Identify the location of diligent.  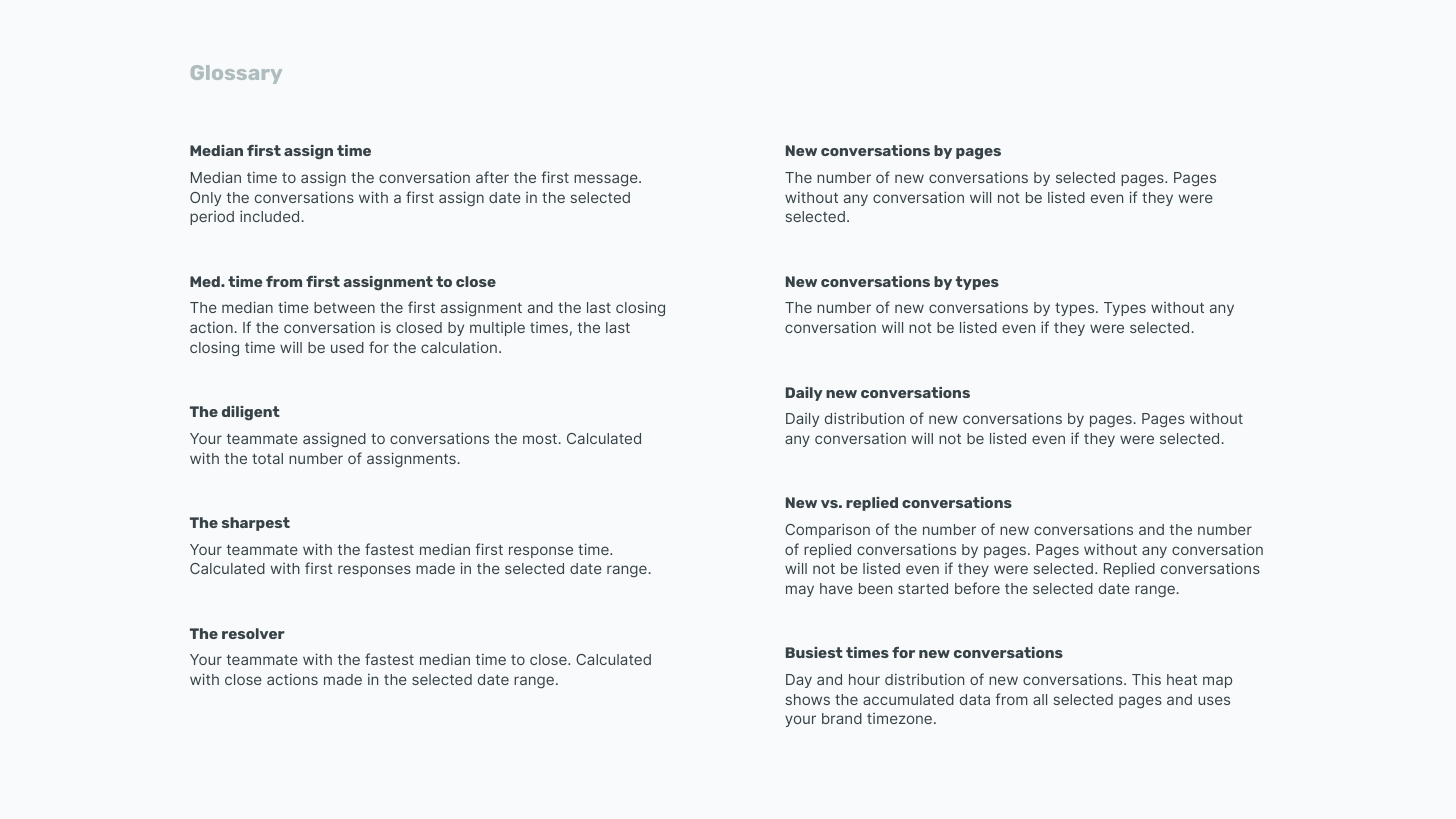
(251, 413).
